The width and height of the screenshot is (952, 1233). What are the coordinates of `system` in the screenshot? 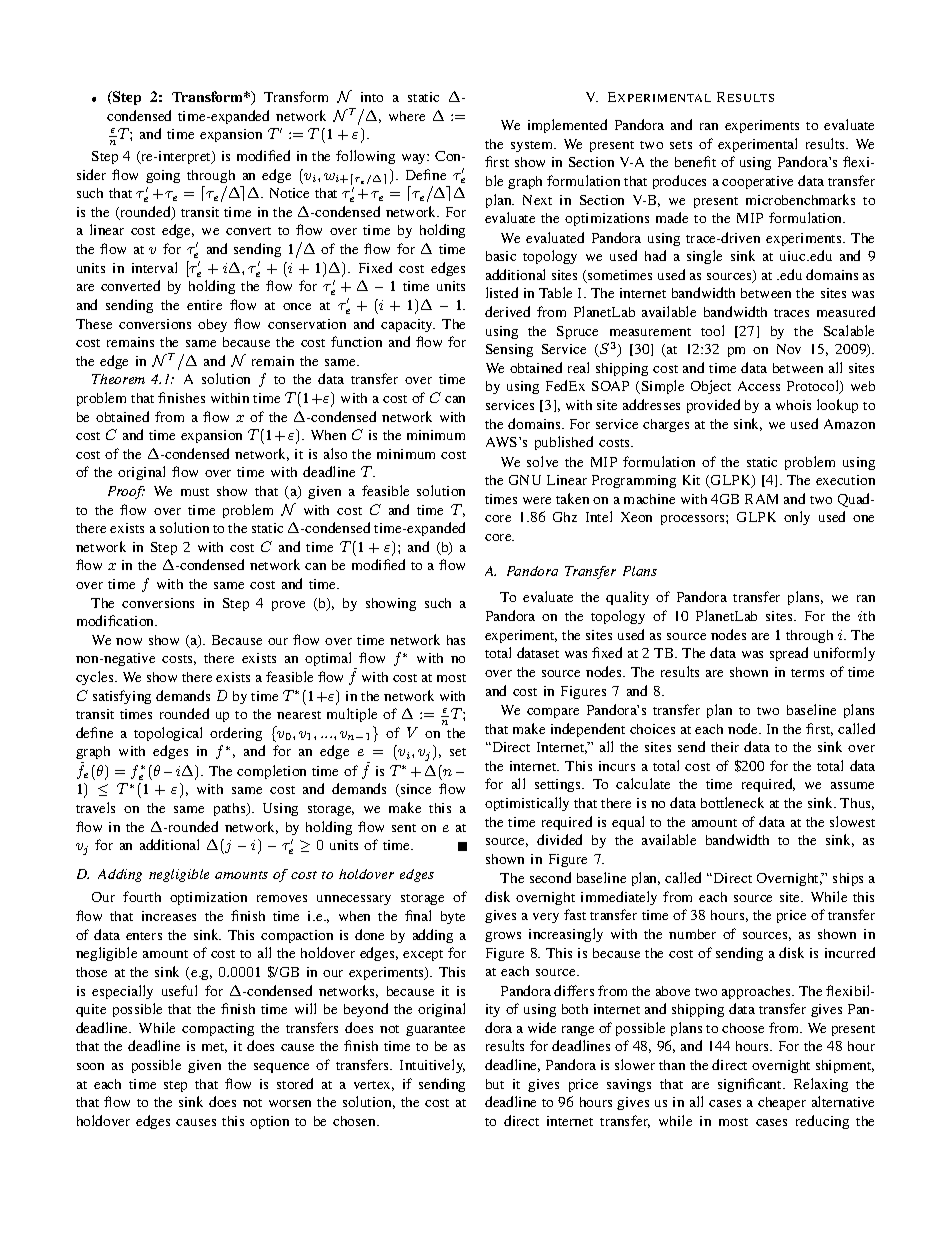 It's located at (533, 146).
